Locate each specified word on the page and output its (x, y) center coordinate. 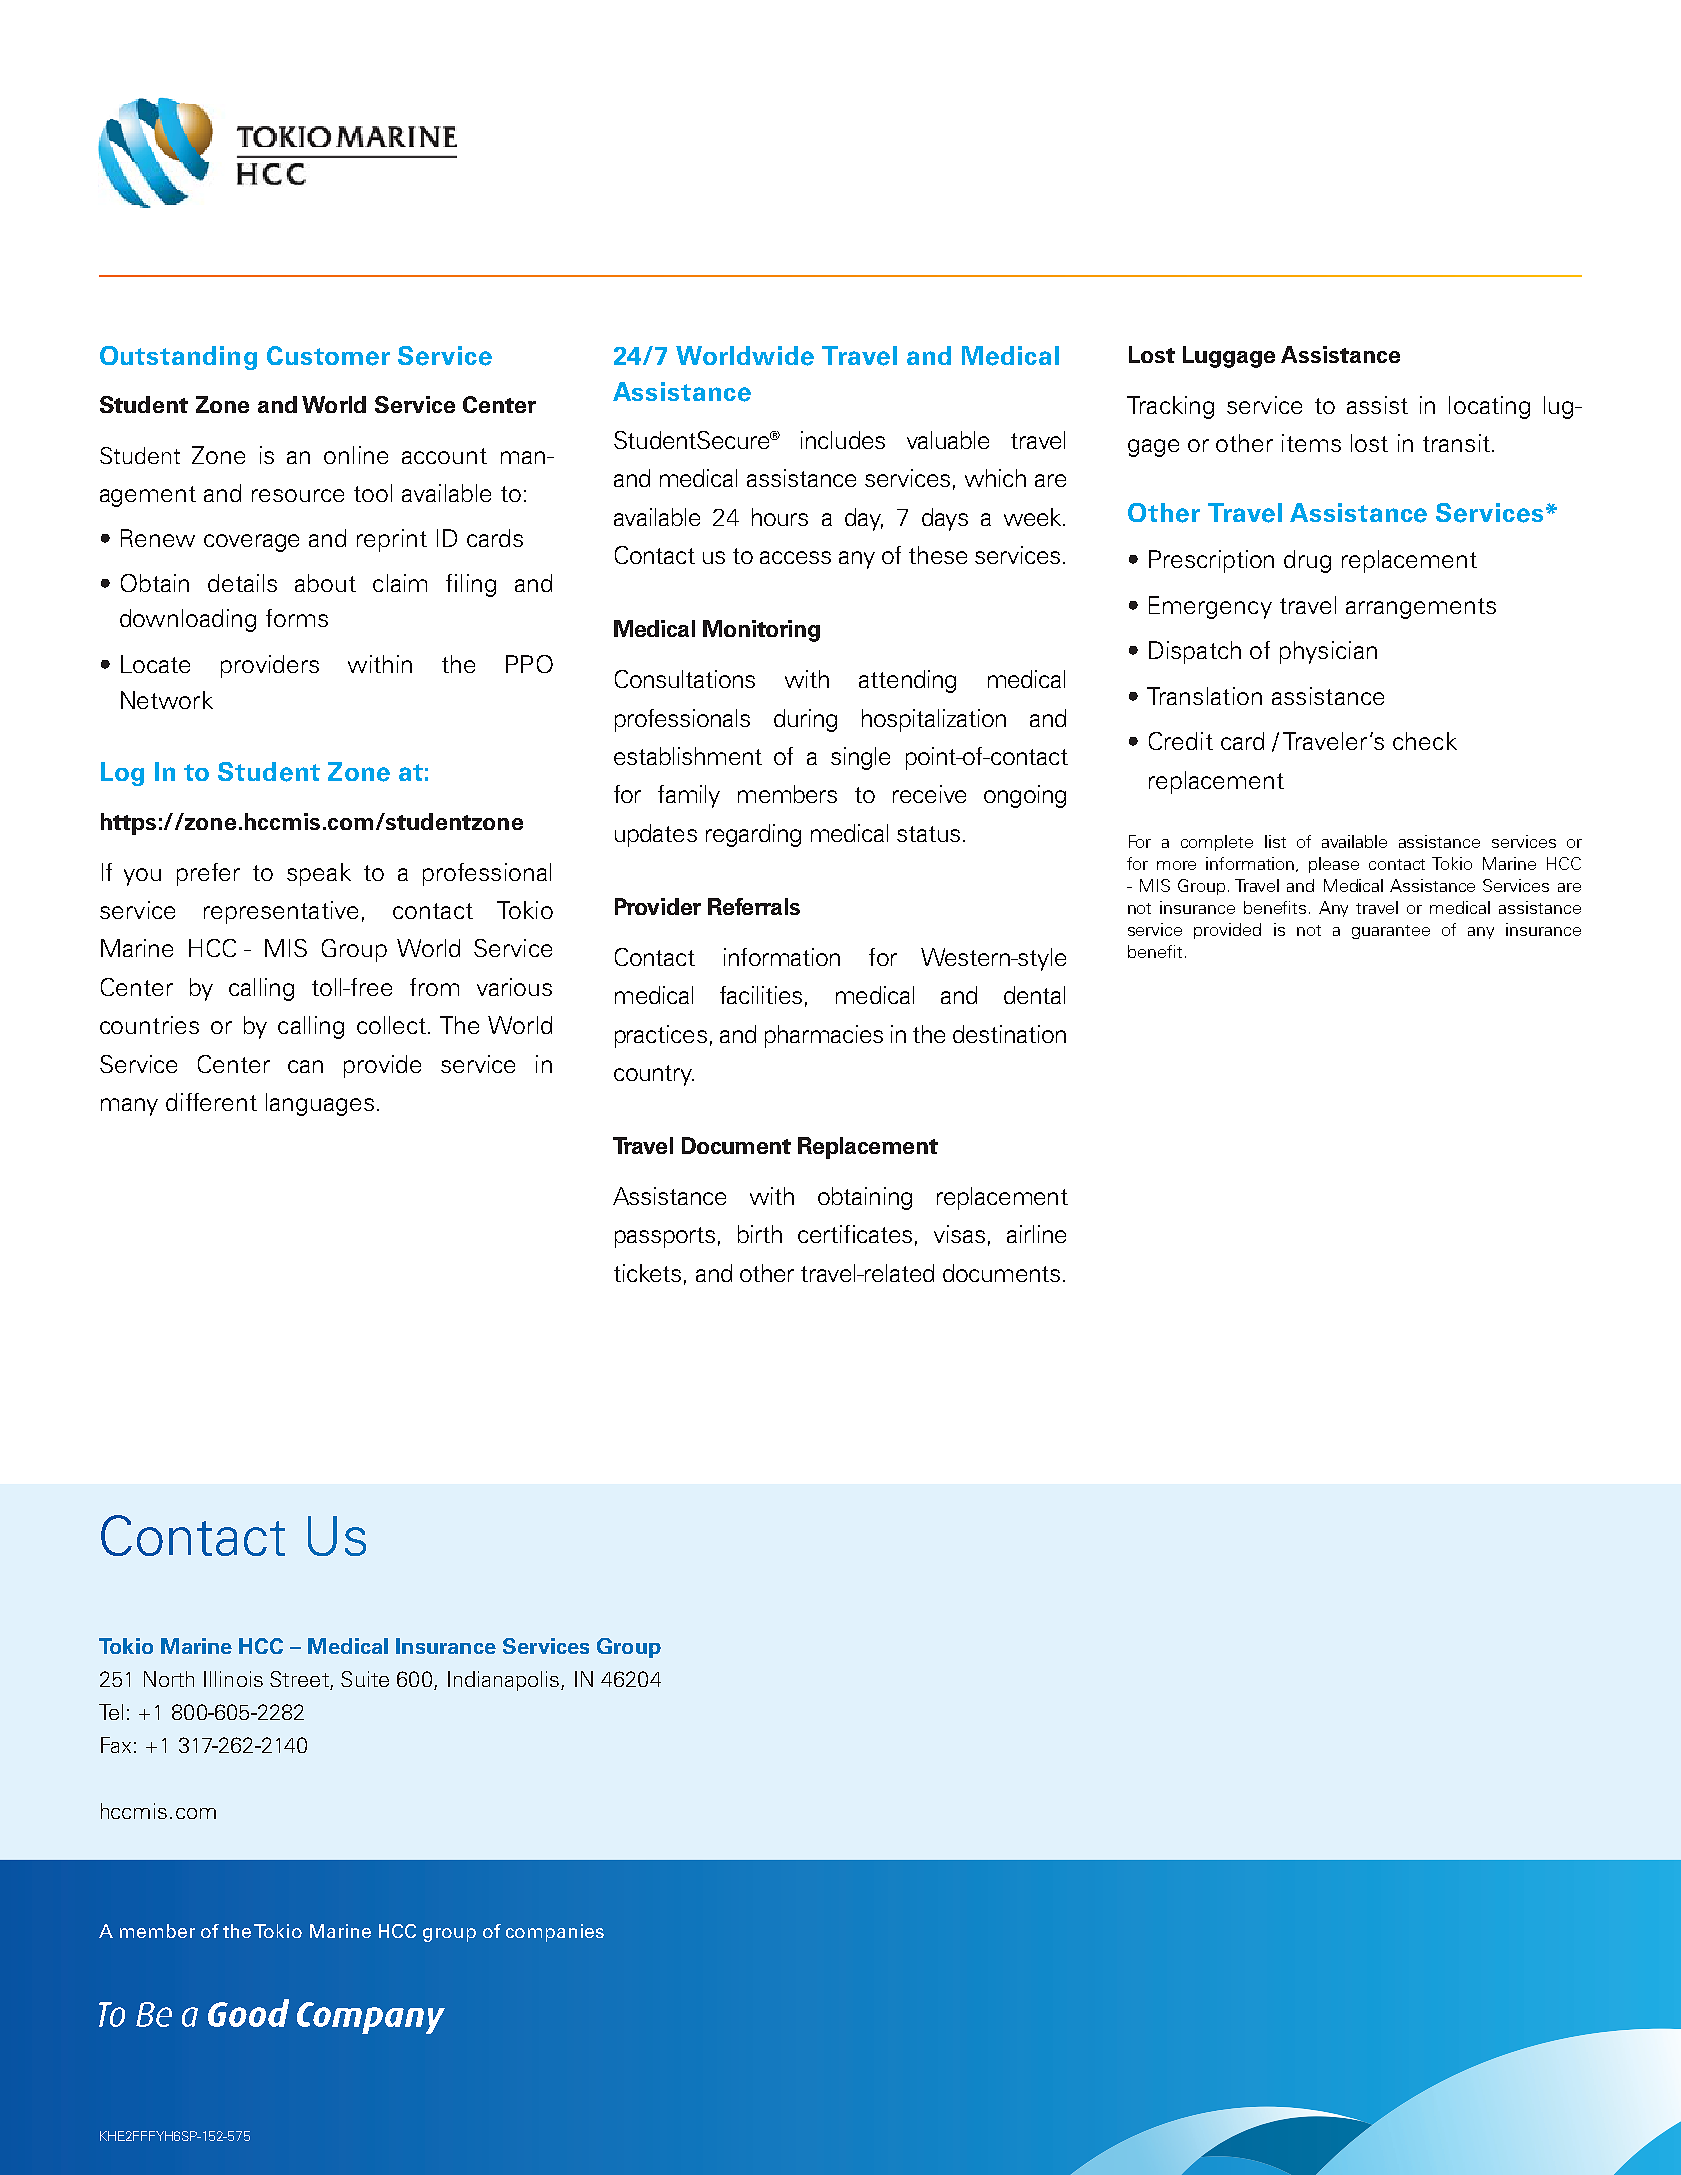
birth (760, 1234)
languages (320, 1104)
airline (1036, 1234)
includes (843, 440)
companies (555, 1933)
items (1311, 443)
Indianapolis (505, 1681)
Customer (328, 356)
